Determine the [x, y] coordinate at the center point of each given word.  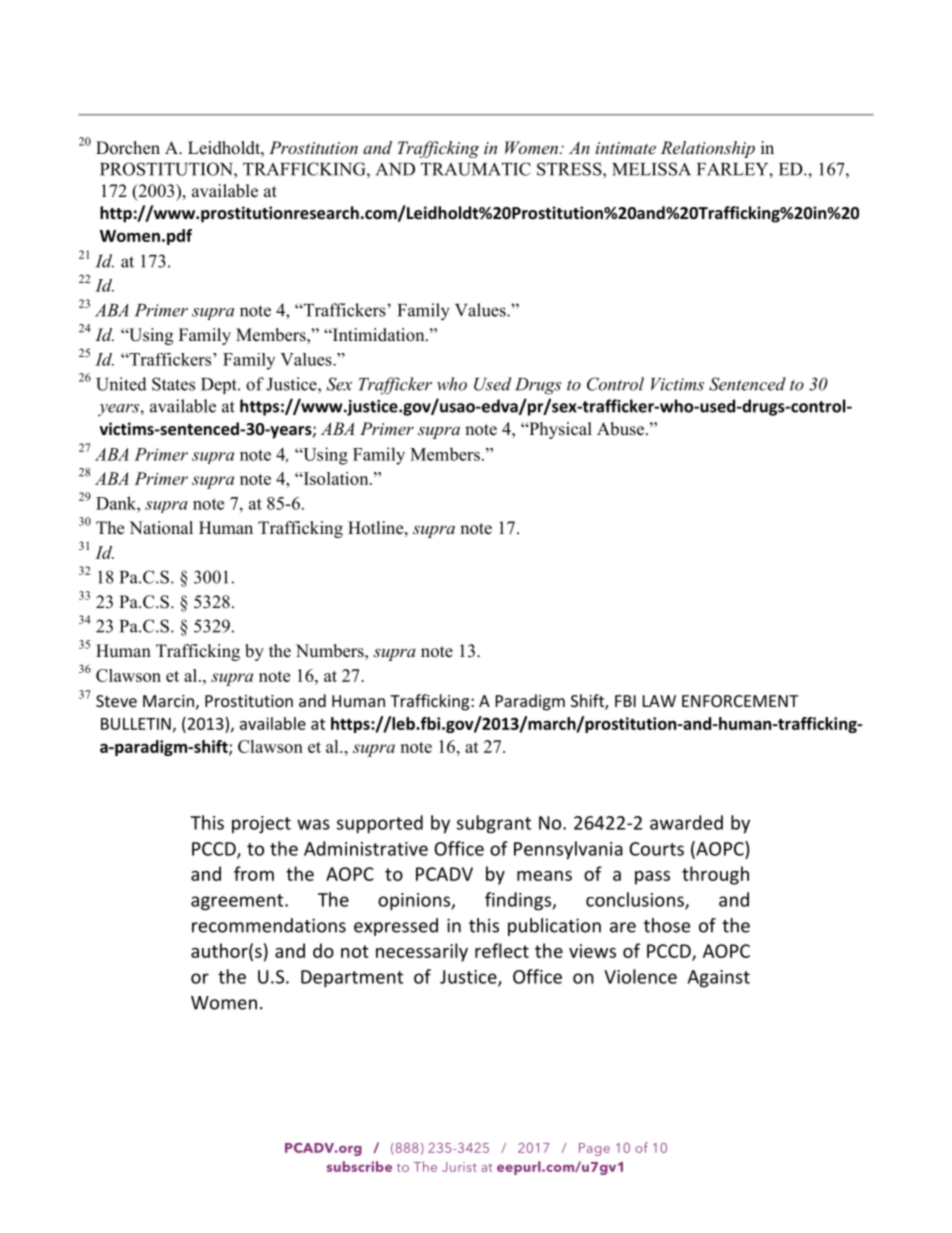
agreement [238, 902]
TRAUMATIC [476, 169]
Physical [559, 430]
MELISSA [651, 169]
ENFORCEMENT [740, 701]
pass [652, 878]
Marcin [168, 701]
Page [594, 1149]
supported [380, 824]
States [173, 384]
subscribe [359, 1166]
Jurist [459, 1167]
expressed [396, 927]
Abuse [620, 429]
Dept [220, 386]
